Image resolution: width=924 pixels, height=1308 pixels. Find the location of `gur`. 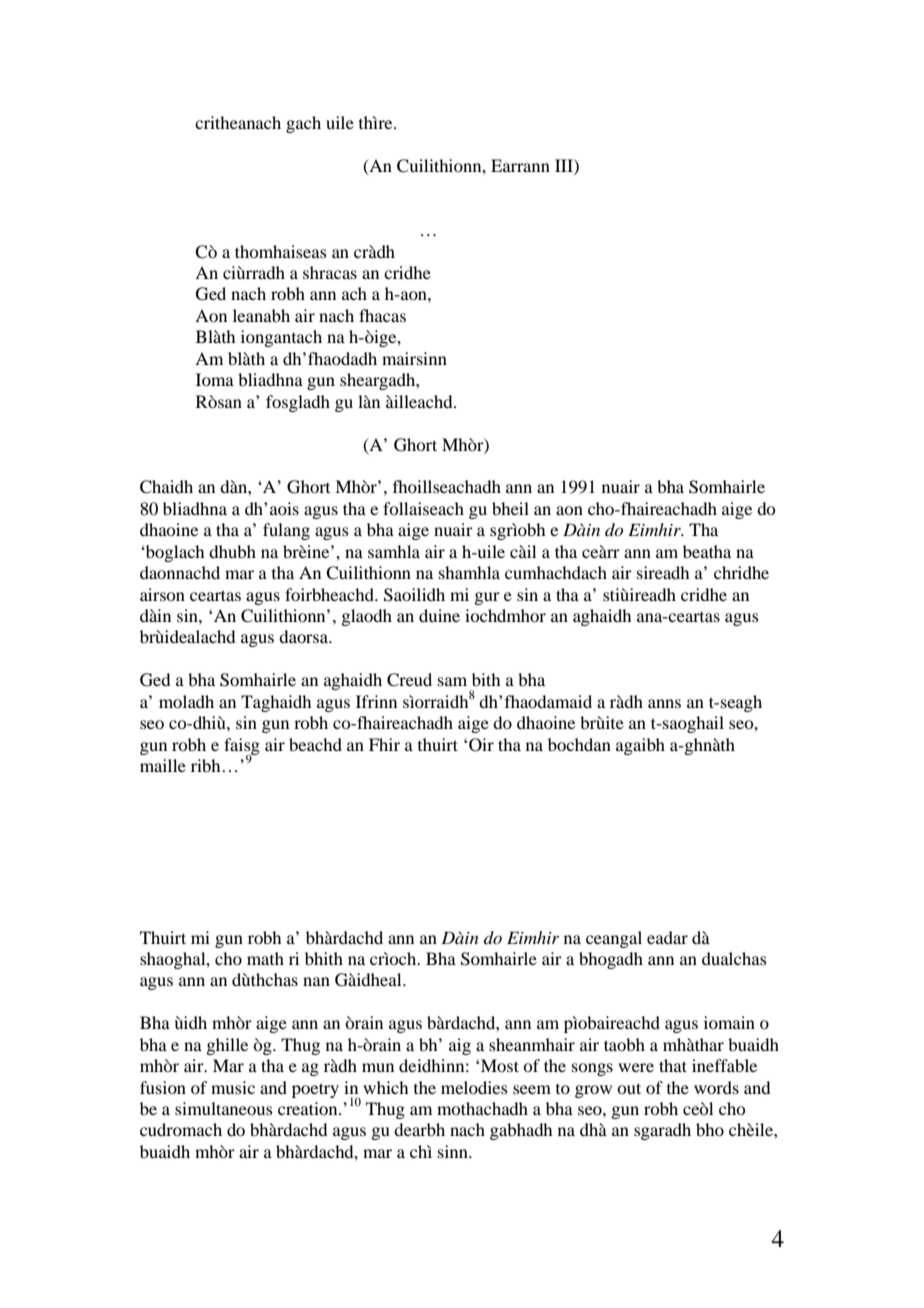

gur is located at coordinates (487, 598).
